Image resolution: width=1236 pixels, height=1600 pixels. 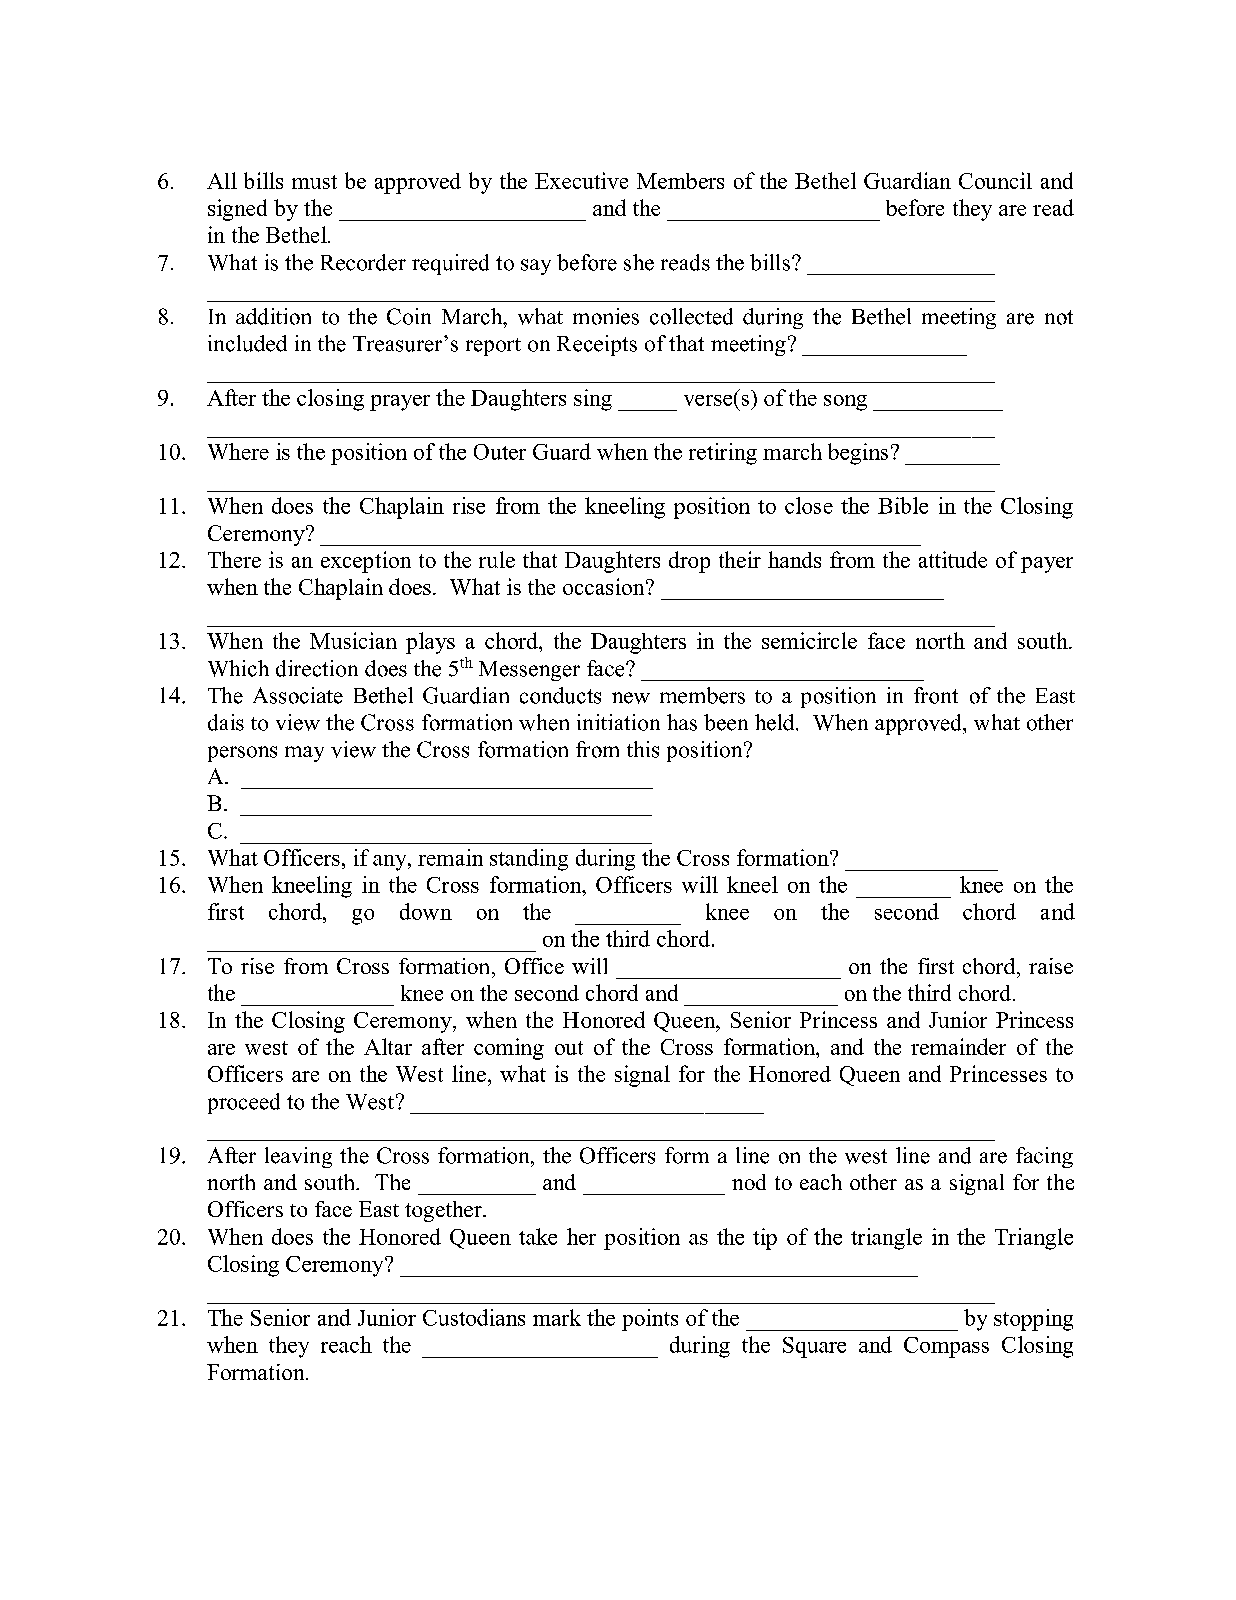 What do you see at coordinates (474, 1317) in the screenshot?
I see `Custodians` at bounding box center [474, 1317].
